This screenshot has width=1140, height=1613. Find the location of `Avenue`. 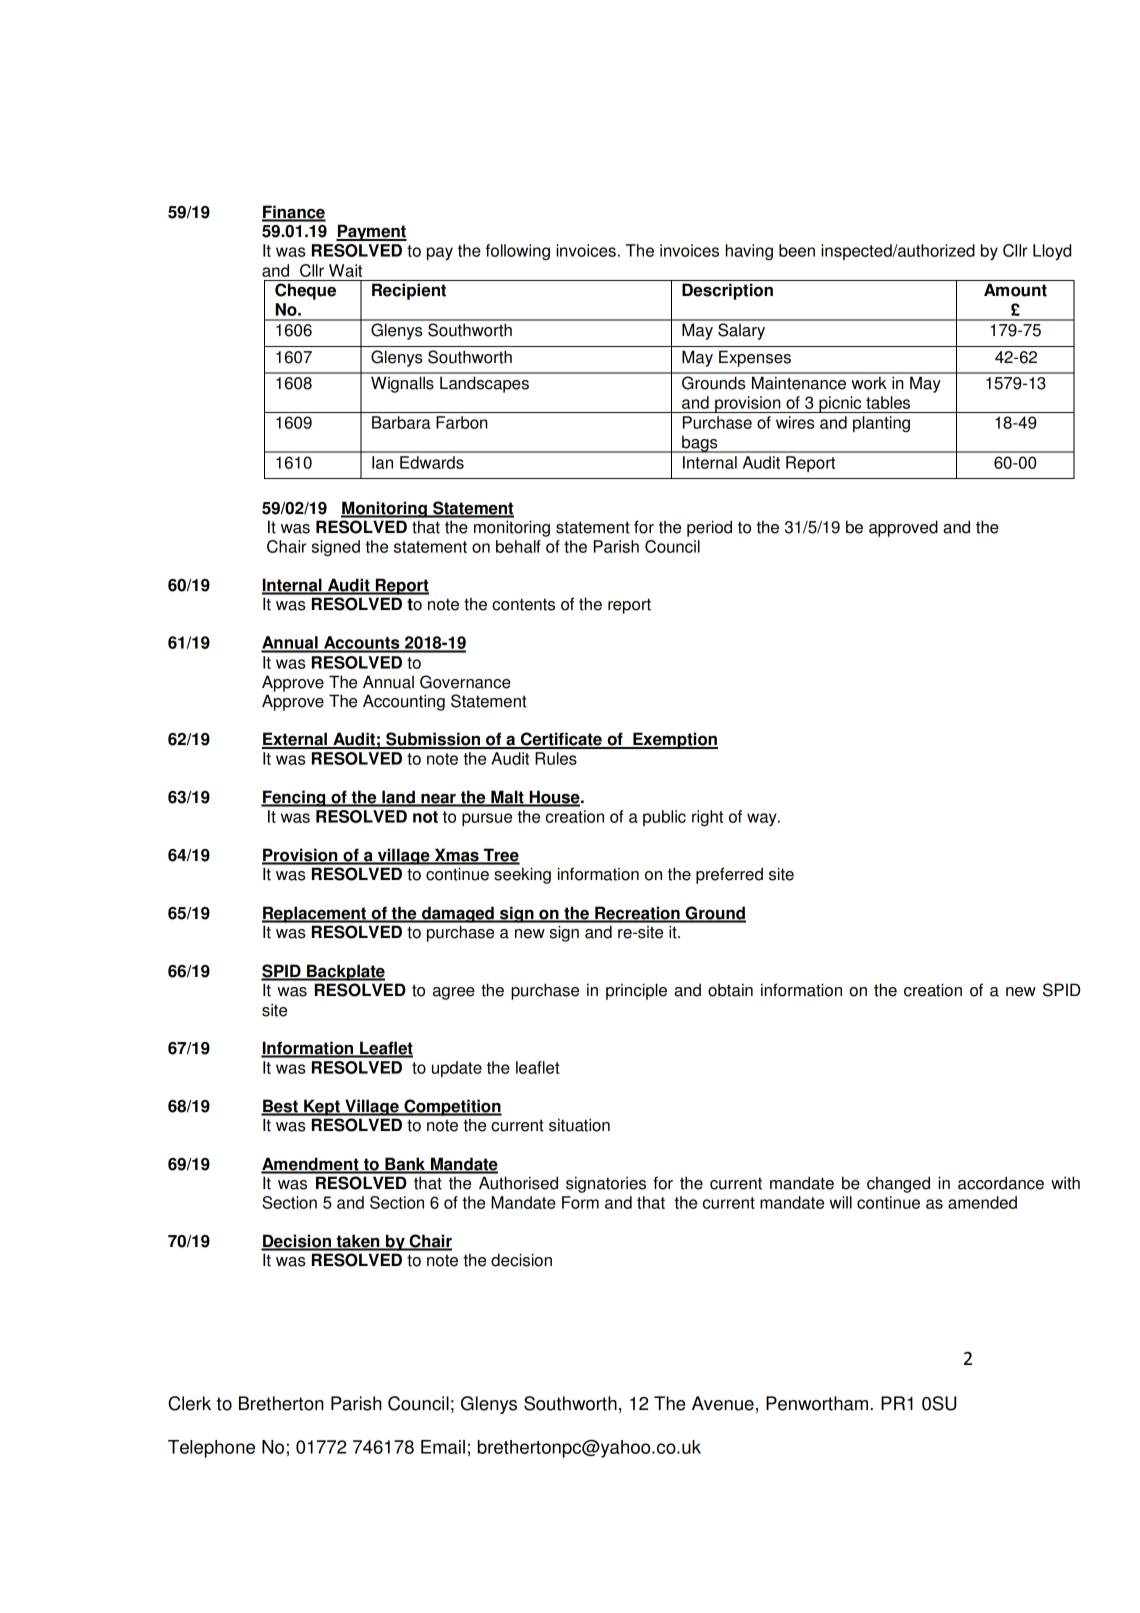

Avenue is located at coordinates (723, 1403).
